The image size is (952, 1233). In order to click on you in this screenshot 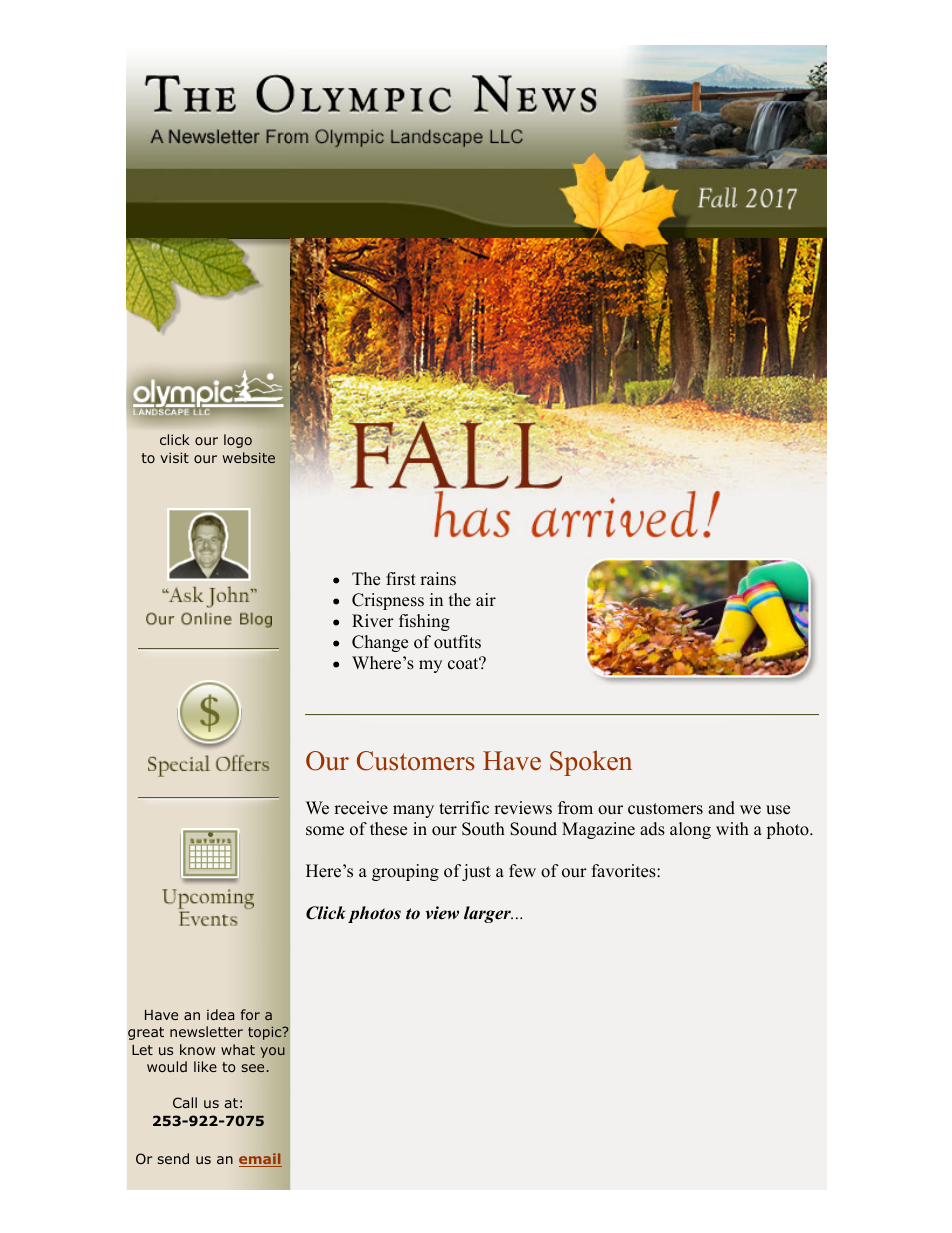, I will do `click(273, 1052)`.
